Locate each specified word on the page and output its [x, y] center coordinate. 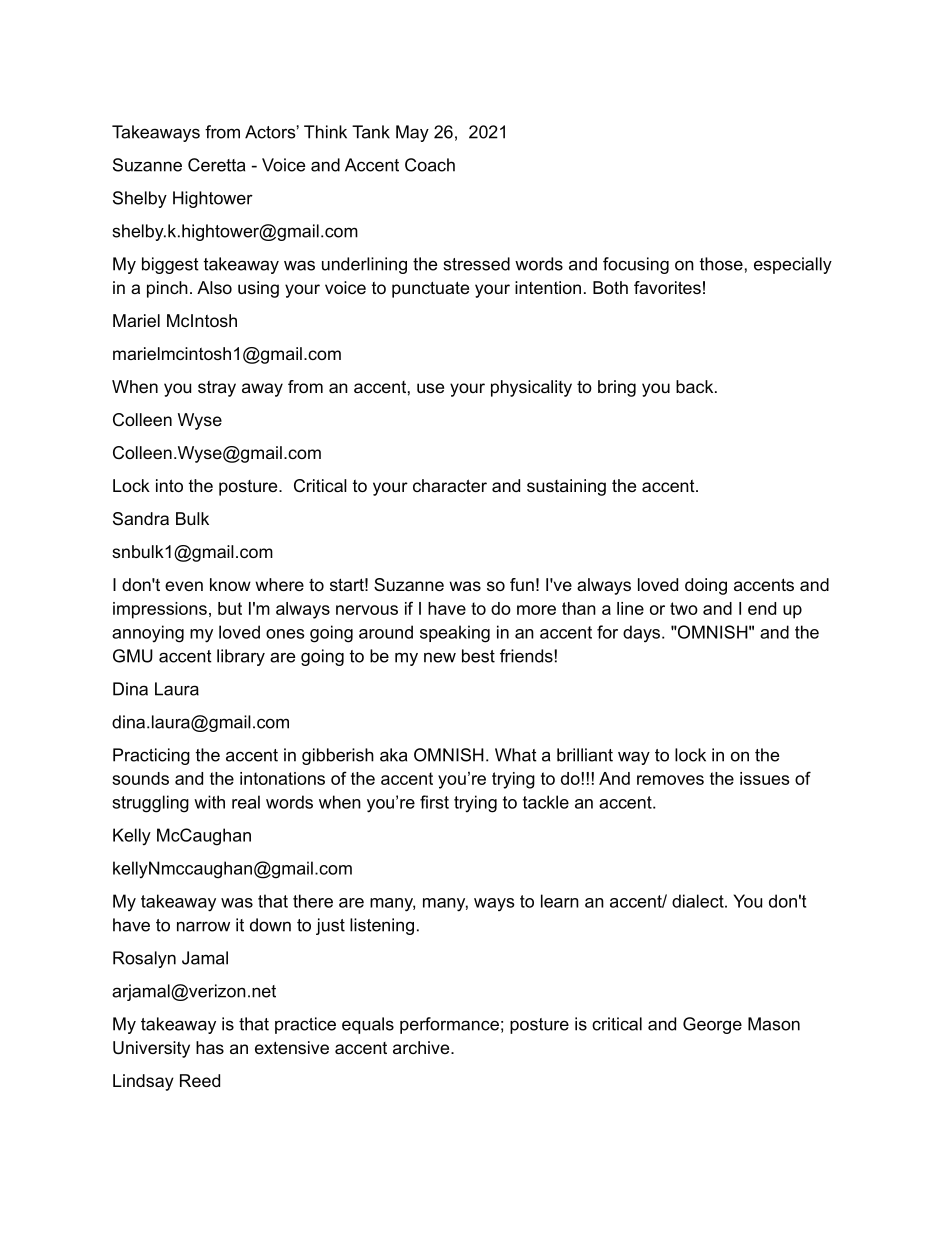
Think [325, 132]
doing [706, 586]
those [721, 264]
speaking [455, 634]
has [210, 1047]
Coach [430, 165]
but [230, 608]
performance [449, 1025]
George [712, 1025]
